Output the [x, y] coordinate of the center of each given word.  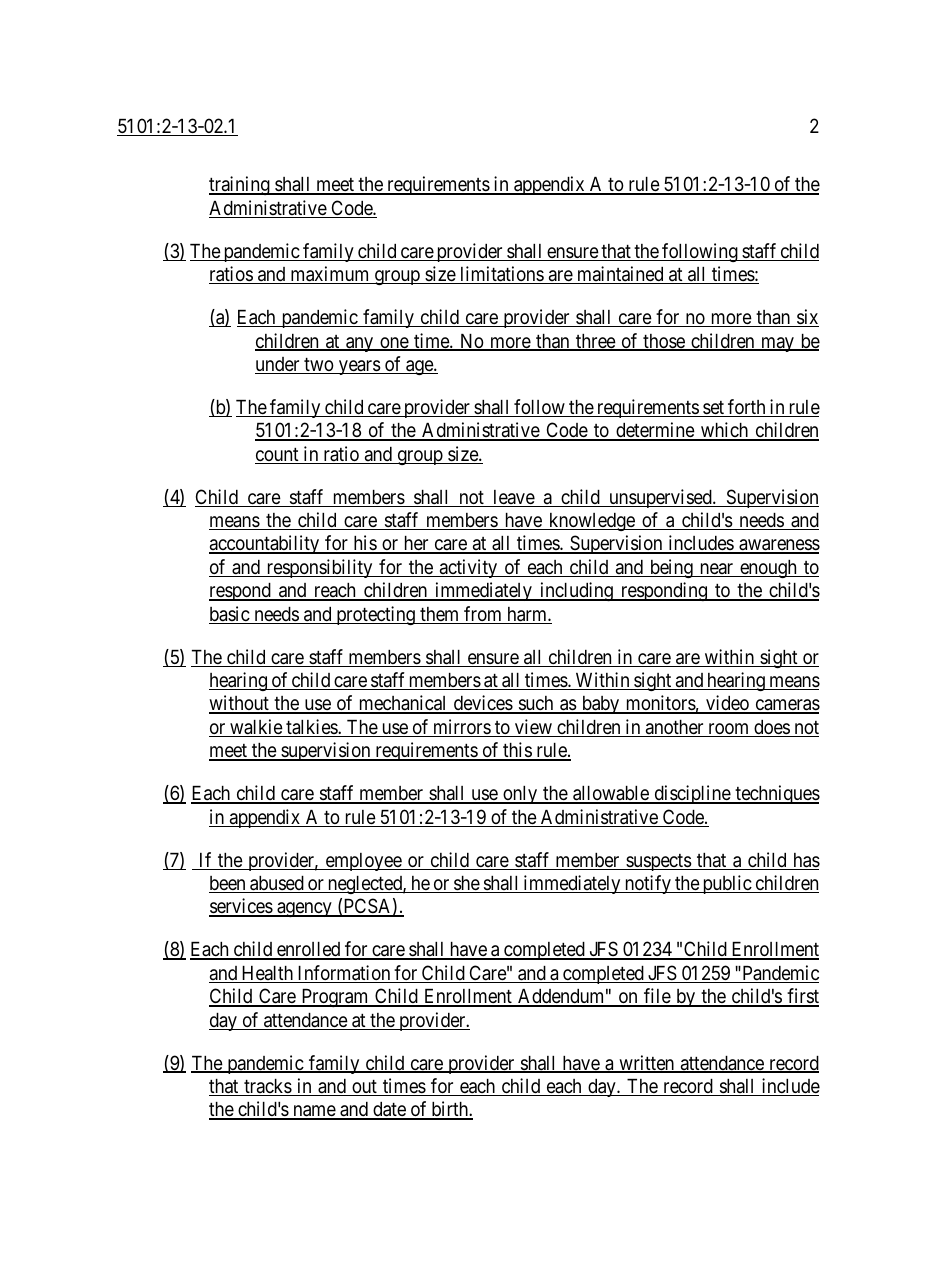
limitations [501, 275]
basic [230, 615]
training [240, 185]
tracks [267, 1087]
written [647, 1064]
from [483, 615]
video [727, 704]
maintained [620, 275]
